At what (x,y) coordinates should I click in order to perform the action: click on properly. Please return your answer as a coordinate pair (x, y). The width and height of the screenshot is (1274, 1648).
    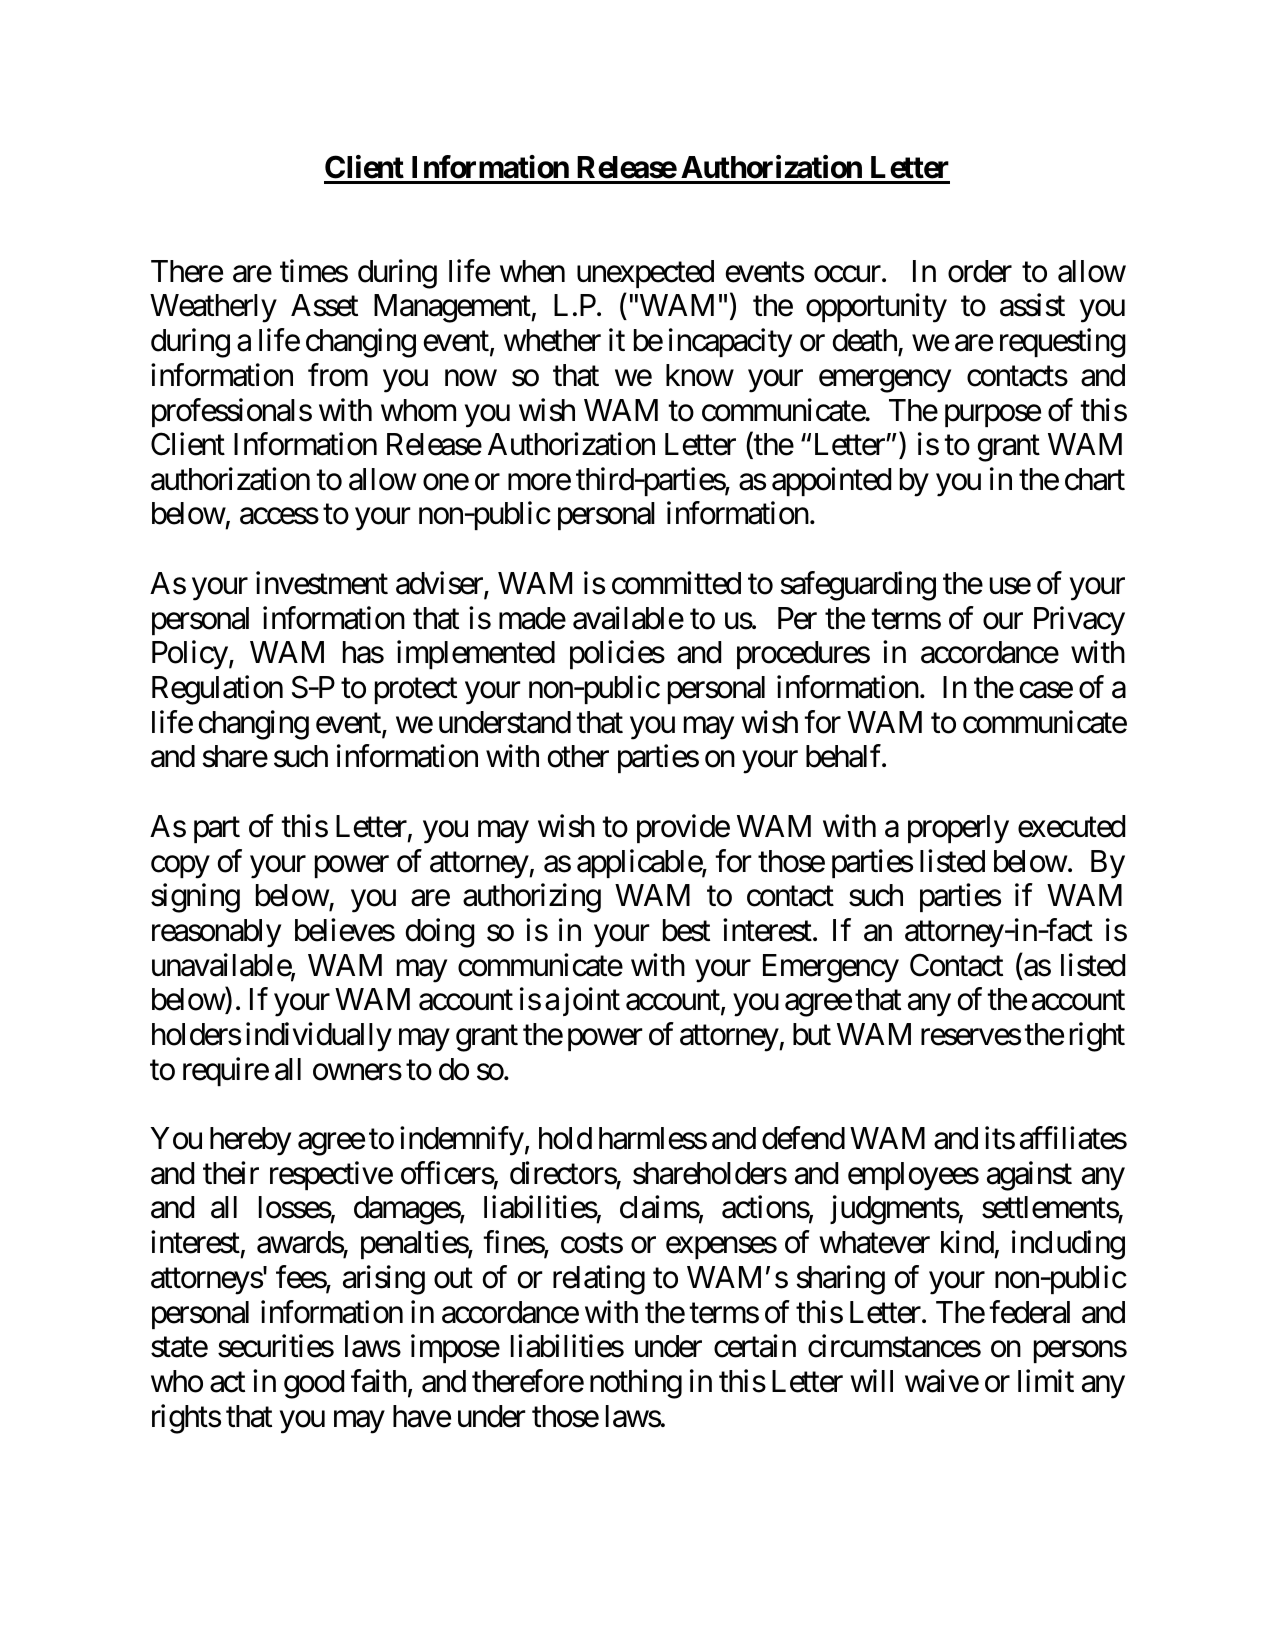
    Looking at the image, I should click on (958, 829).
